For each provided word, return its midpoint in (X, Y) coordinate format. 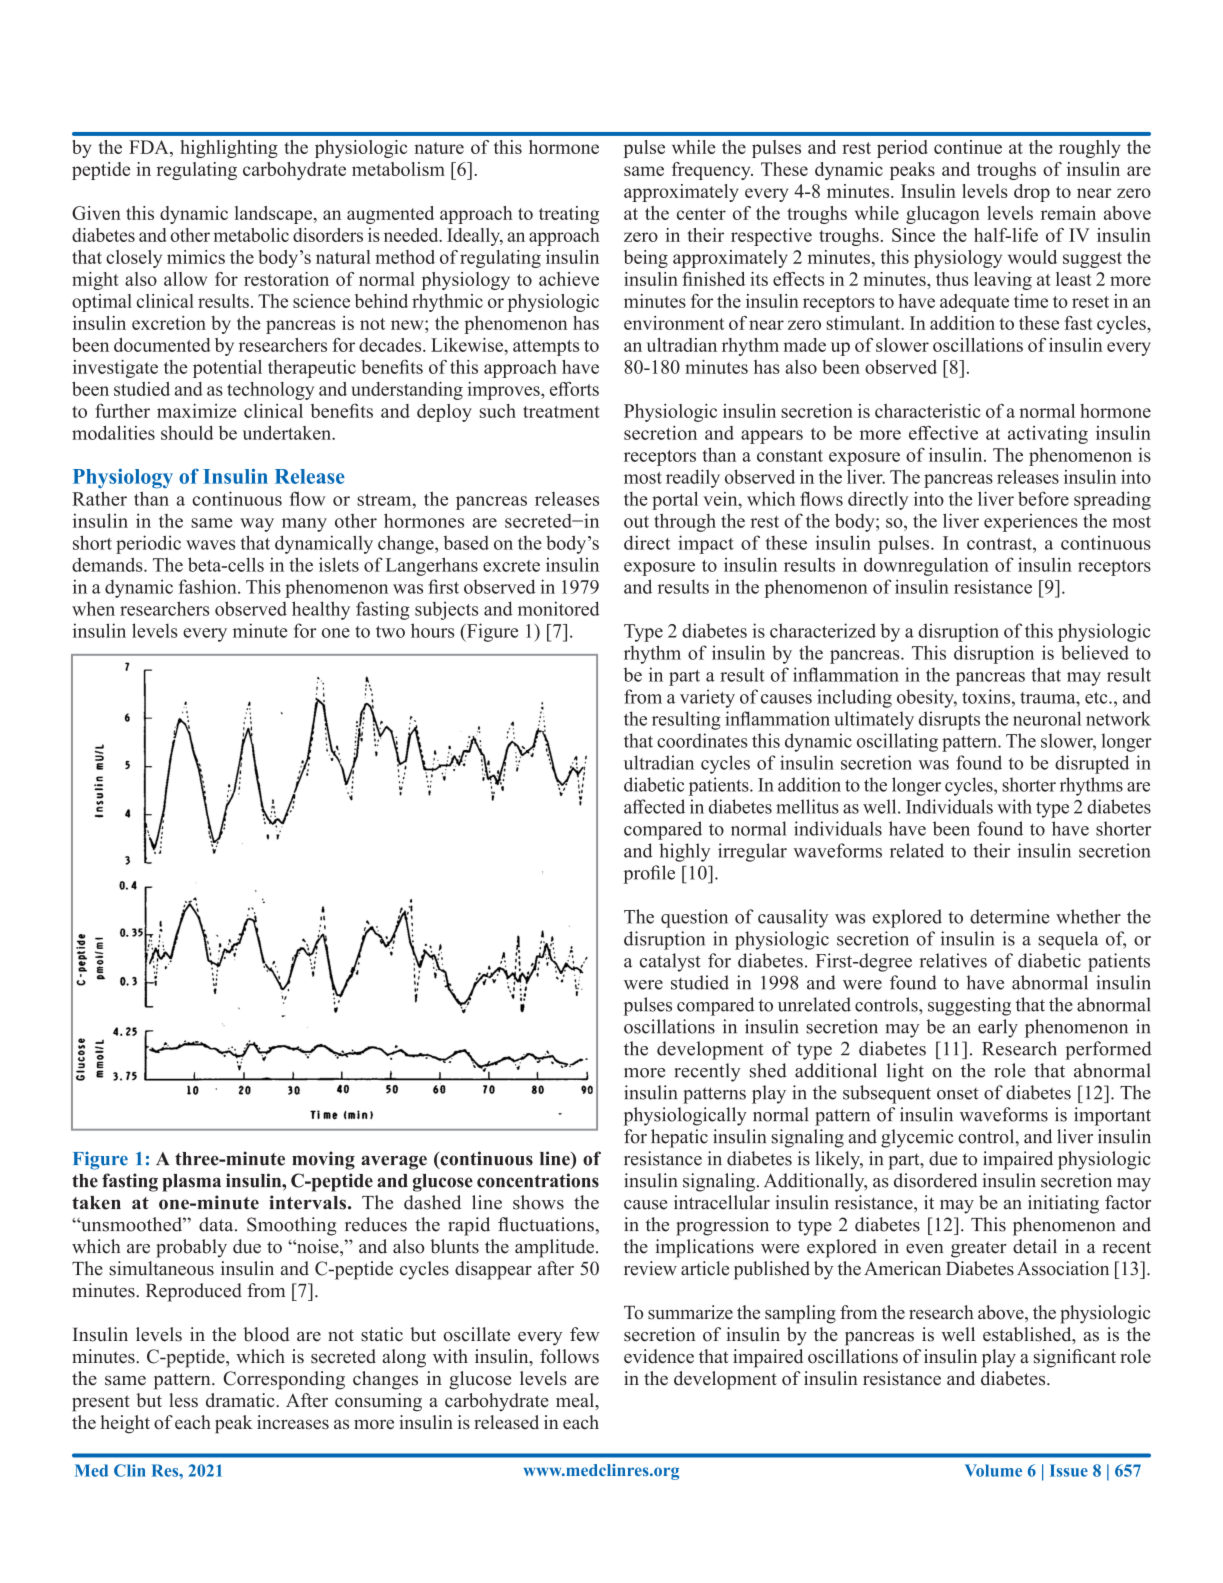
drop (1032, 193)
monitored (559, 608)
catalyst (670, 962)
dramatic (241, 1400)
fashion (209, 586)
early (998, 1028)
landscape (275, 215)
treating (569, 215)
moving (323, 1160)
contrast (1000, 544)
